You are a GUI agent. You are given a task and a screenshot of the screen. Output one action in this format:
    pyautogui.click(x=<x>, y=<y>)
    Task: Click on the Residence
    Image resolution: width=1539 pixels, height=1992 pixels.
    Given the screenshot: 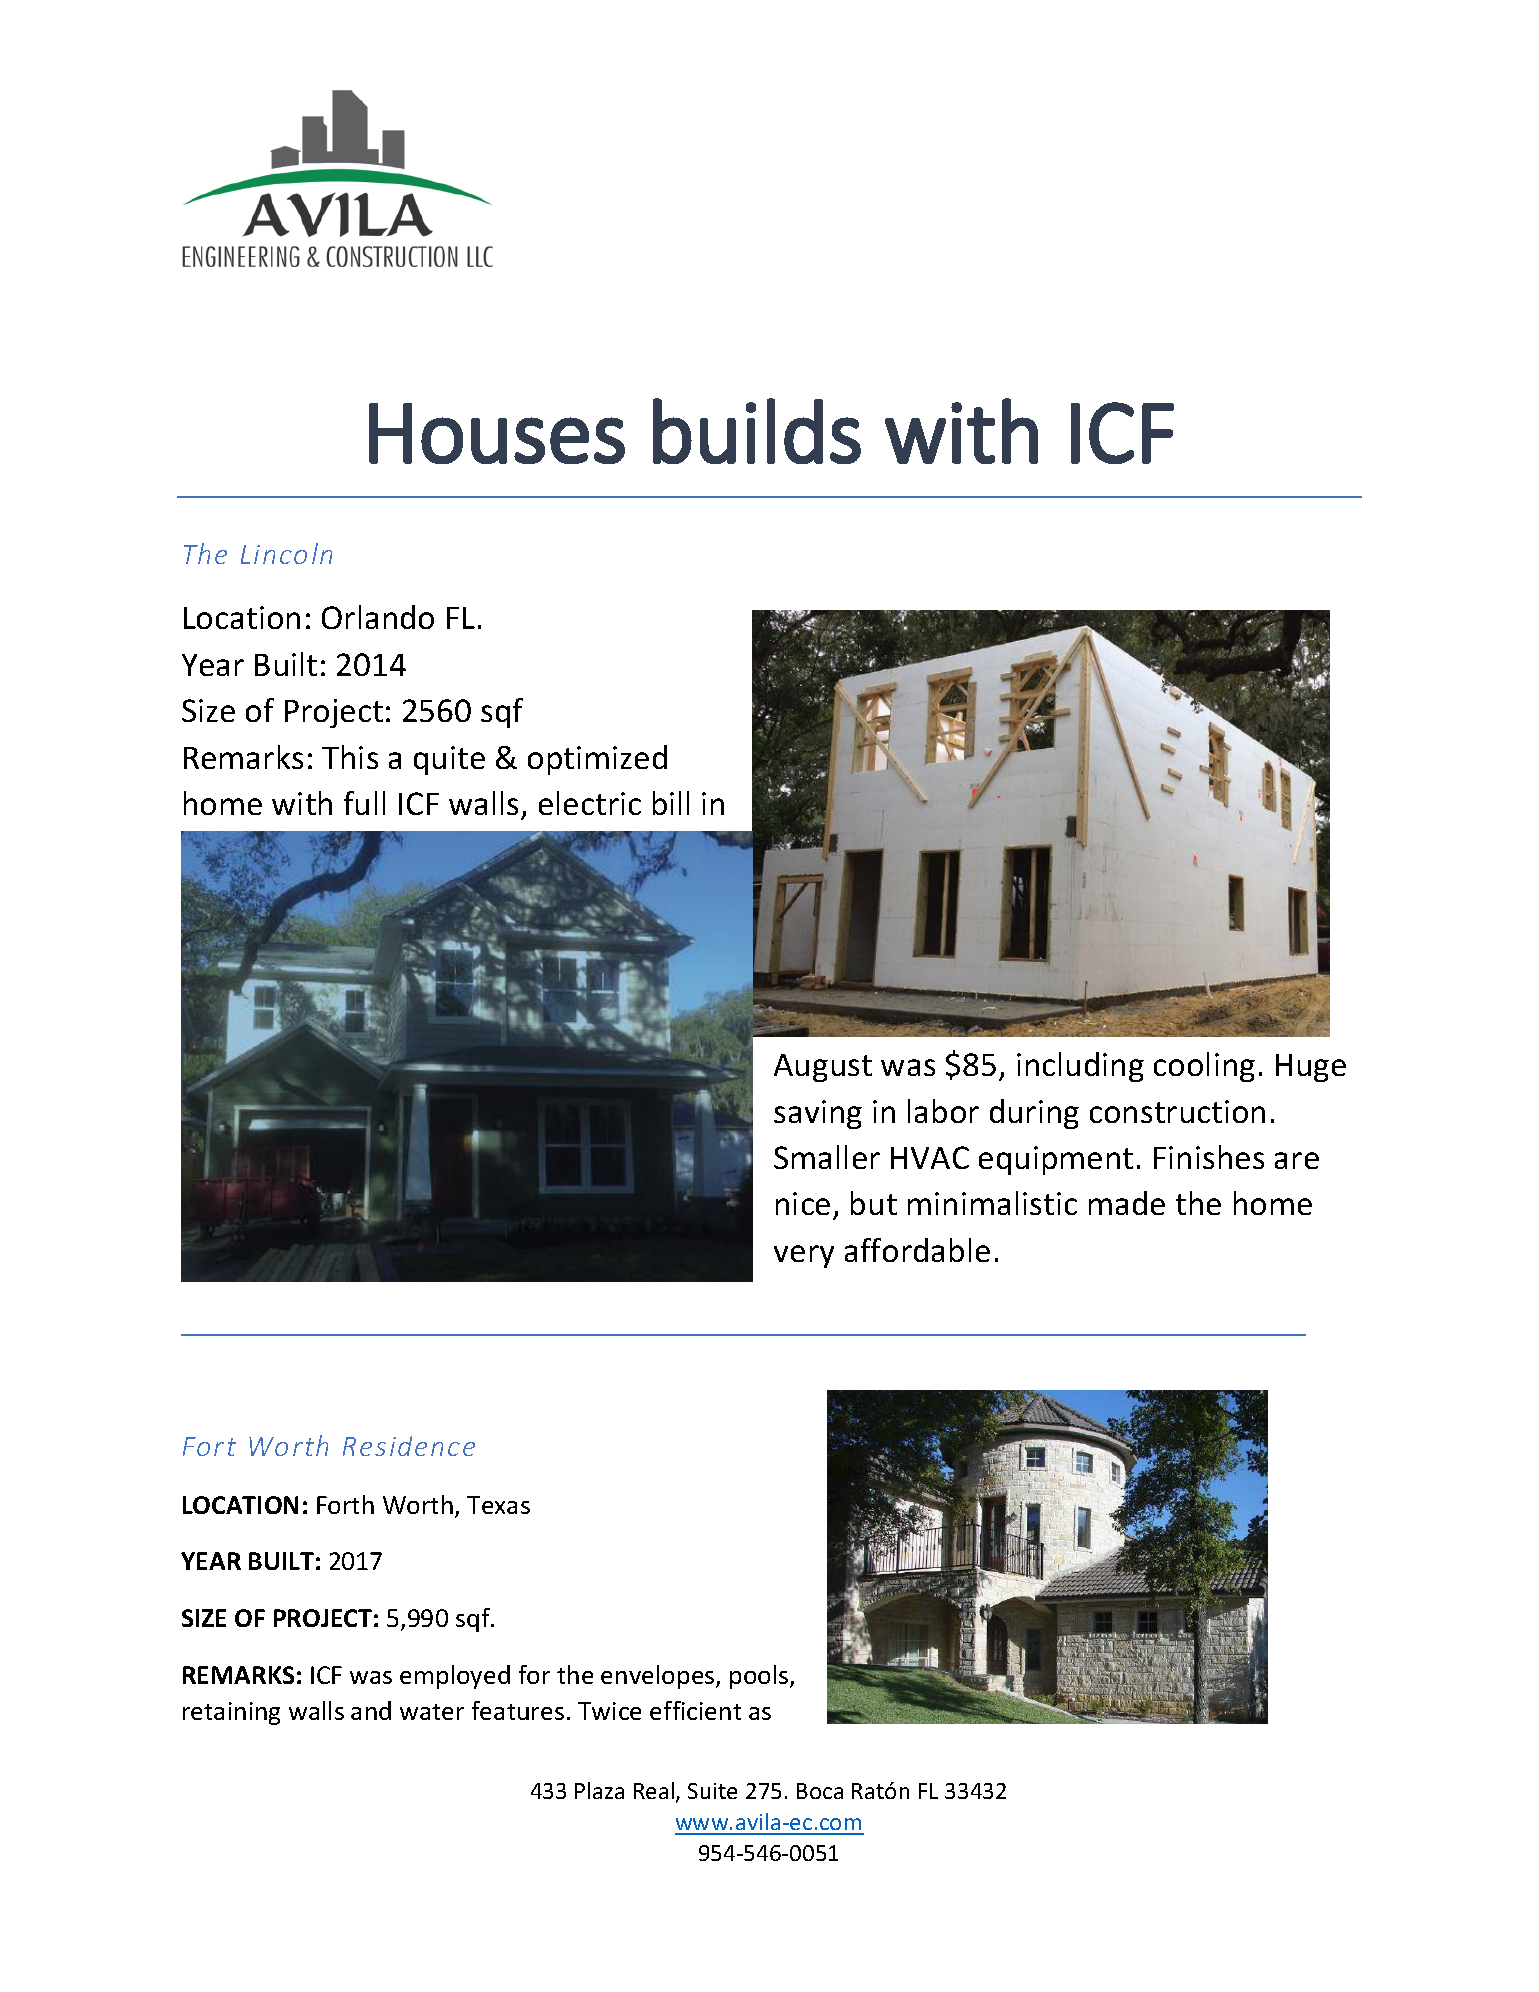 What is the action you would take?
    pyautogui.click(x=409, y=1446)
